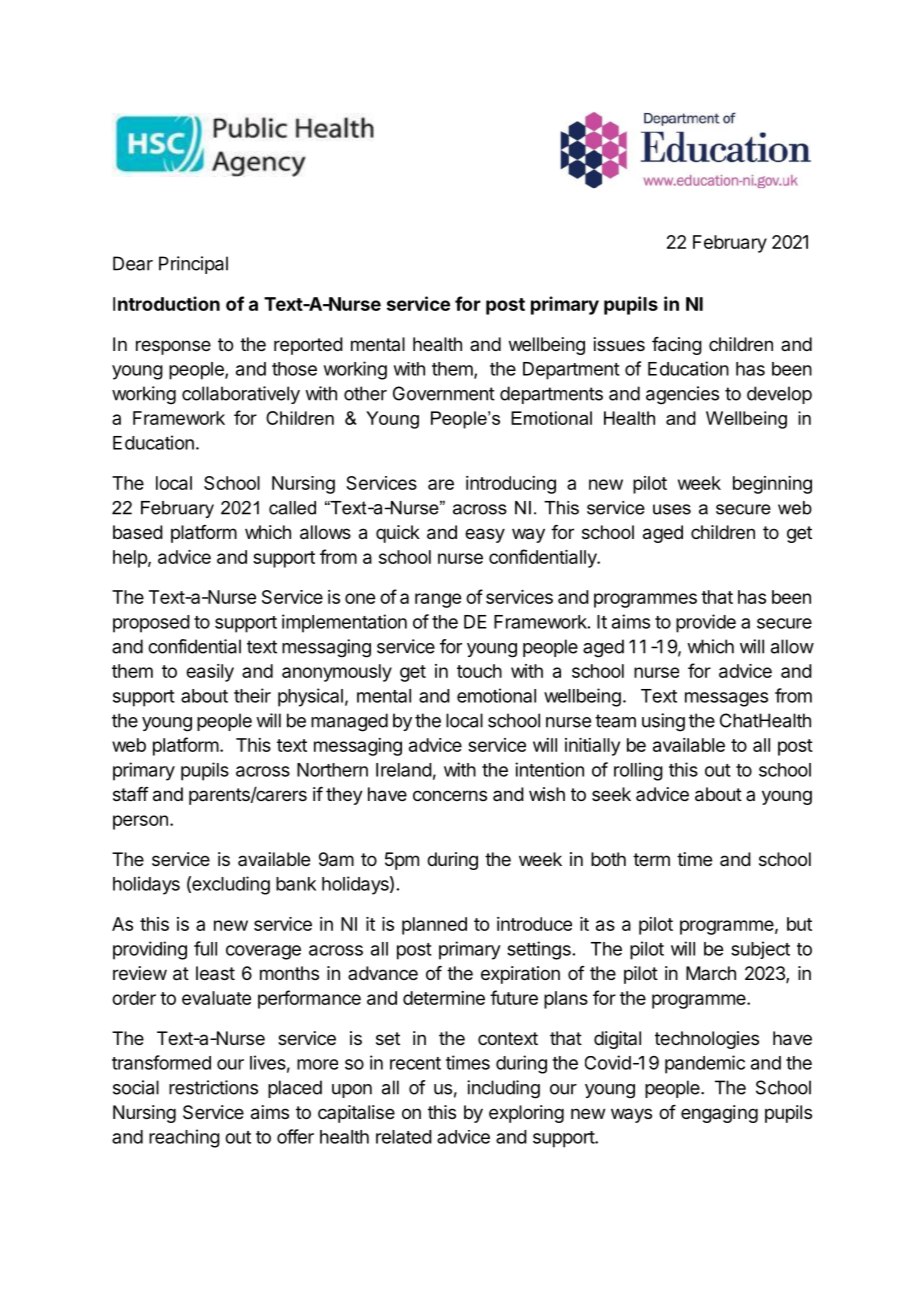 This image has height=1308, width=924. Describe the element at coordinates (677, 346) in the image. I see `facing` at that location.
